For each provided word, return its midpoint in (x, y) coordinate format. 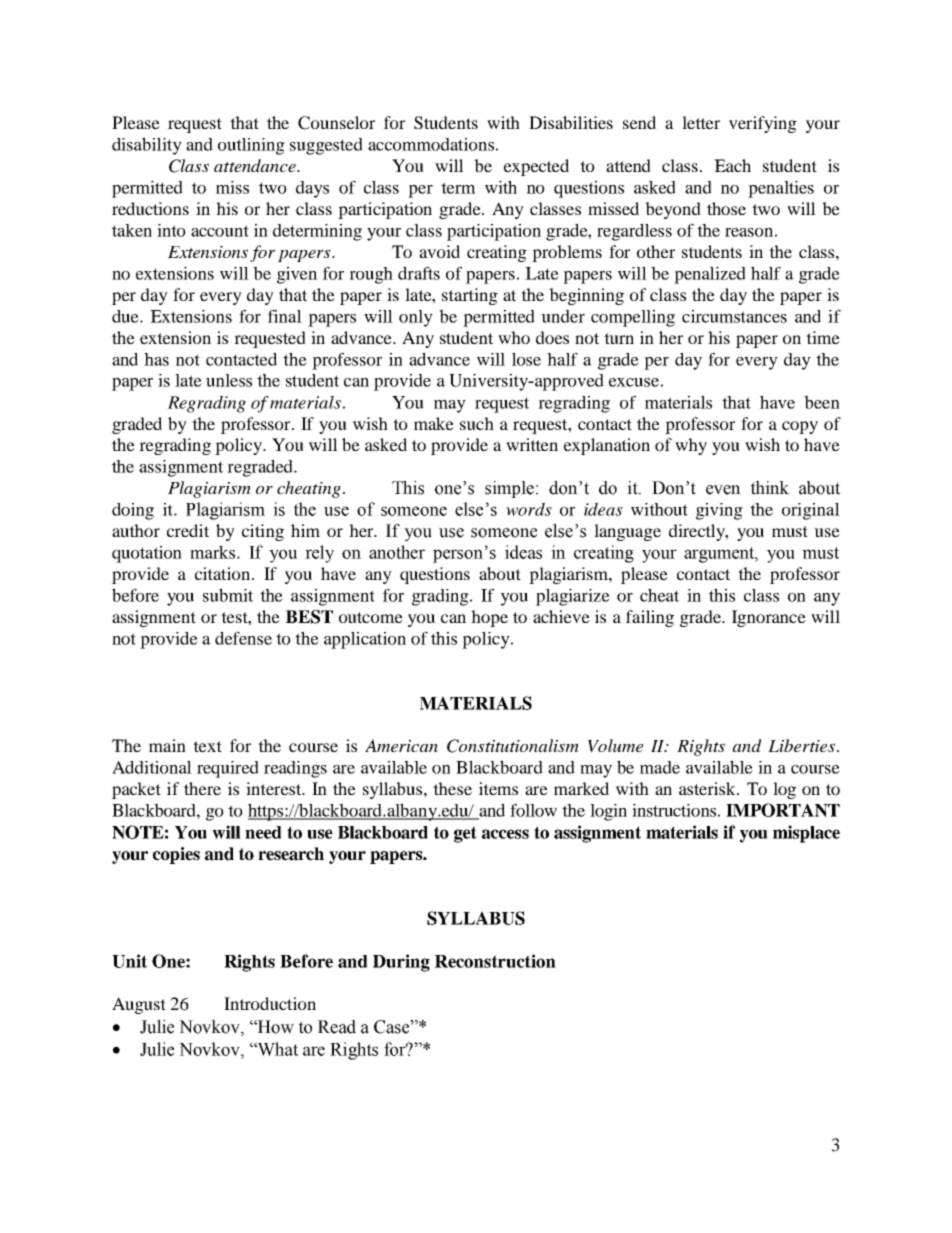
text (207, 746)
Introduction (270, 1003)
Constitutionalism (513, 746)
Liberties (801, 745)
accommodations (431, 144)
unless (229, 380)
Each (732, 165)
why (691, 446)
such (477, 423)
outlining (251, 146)
